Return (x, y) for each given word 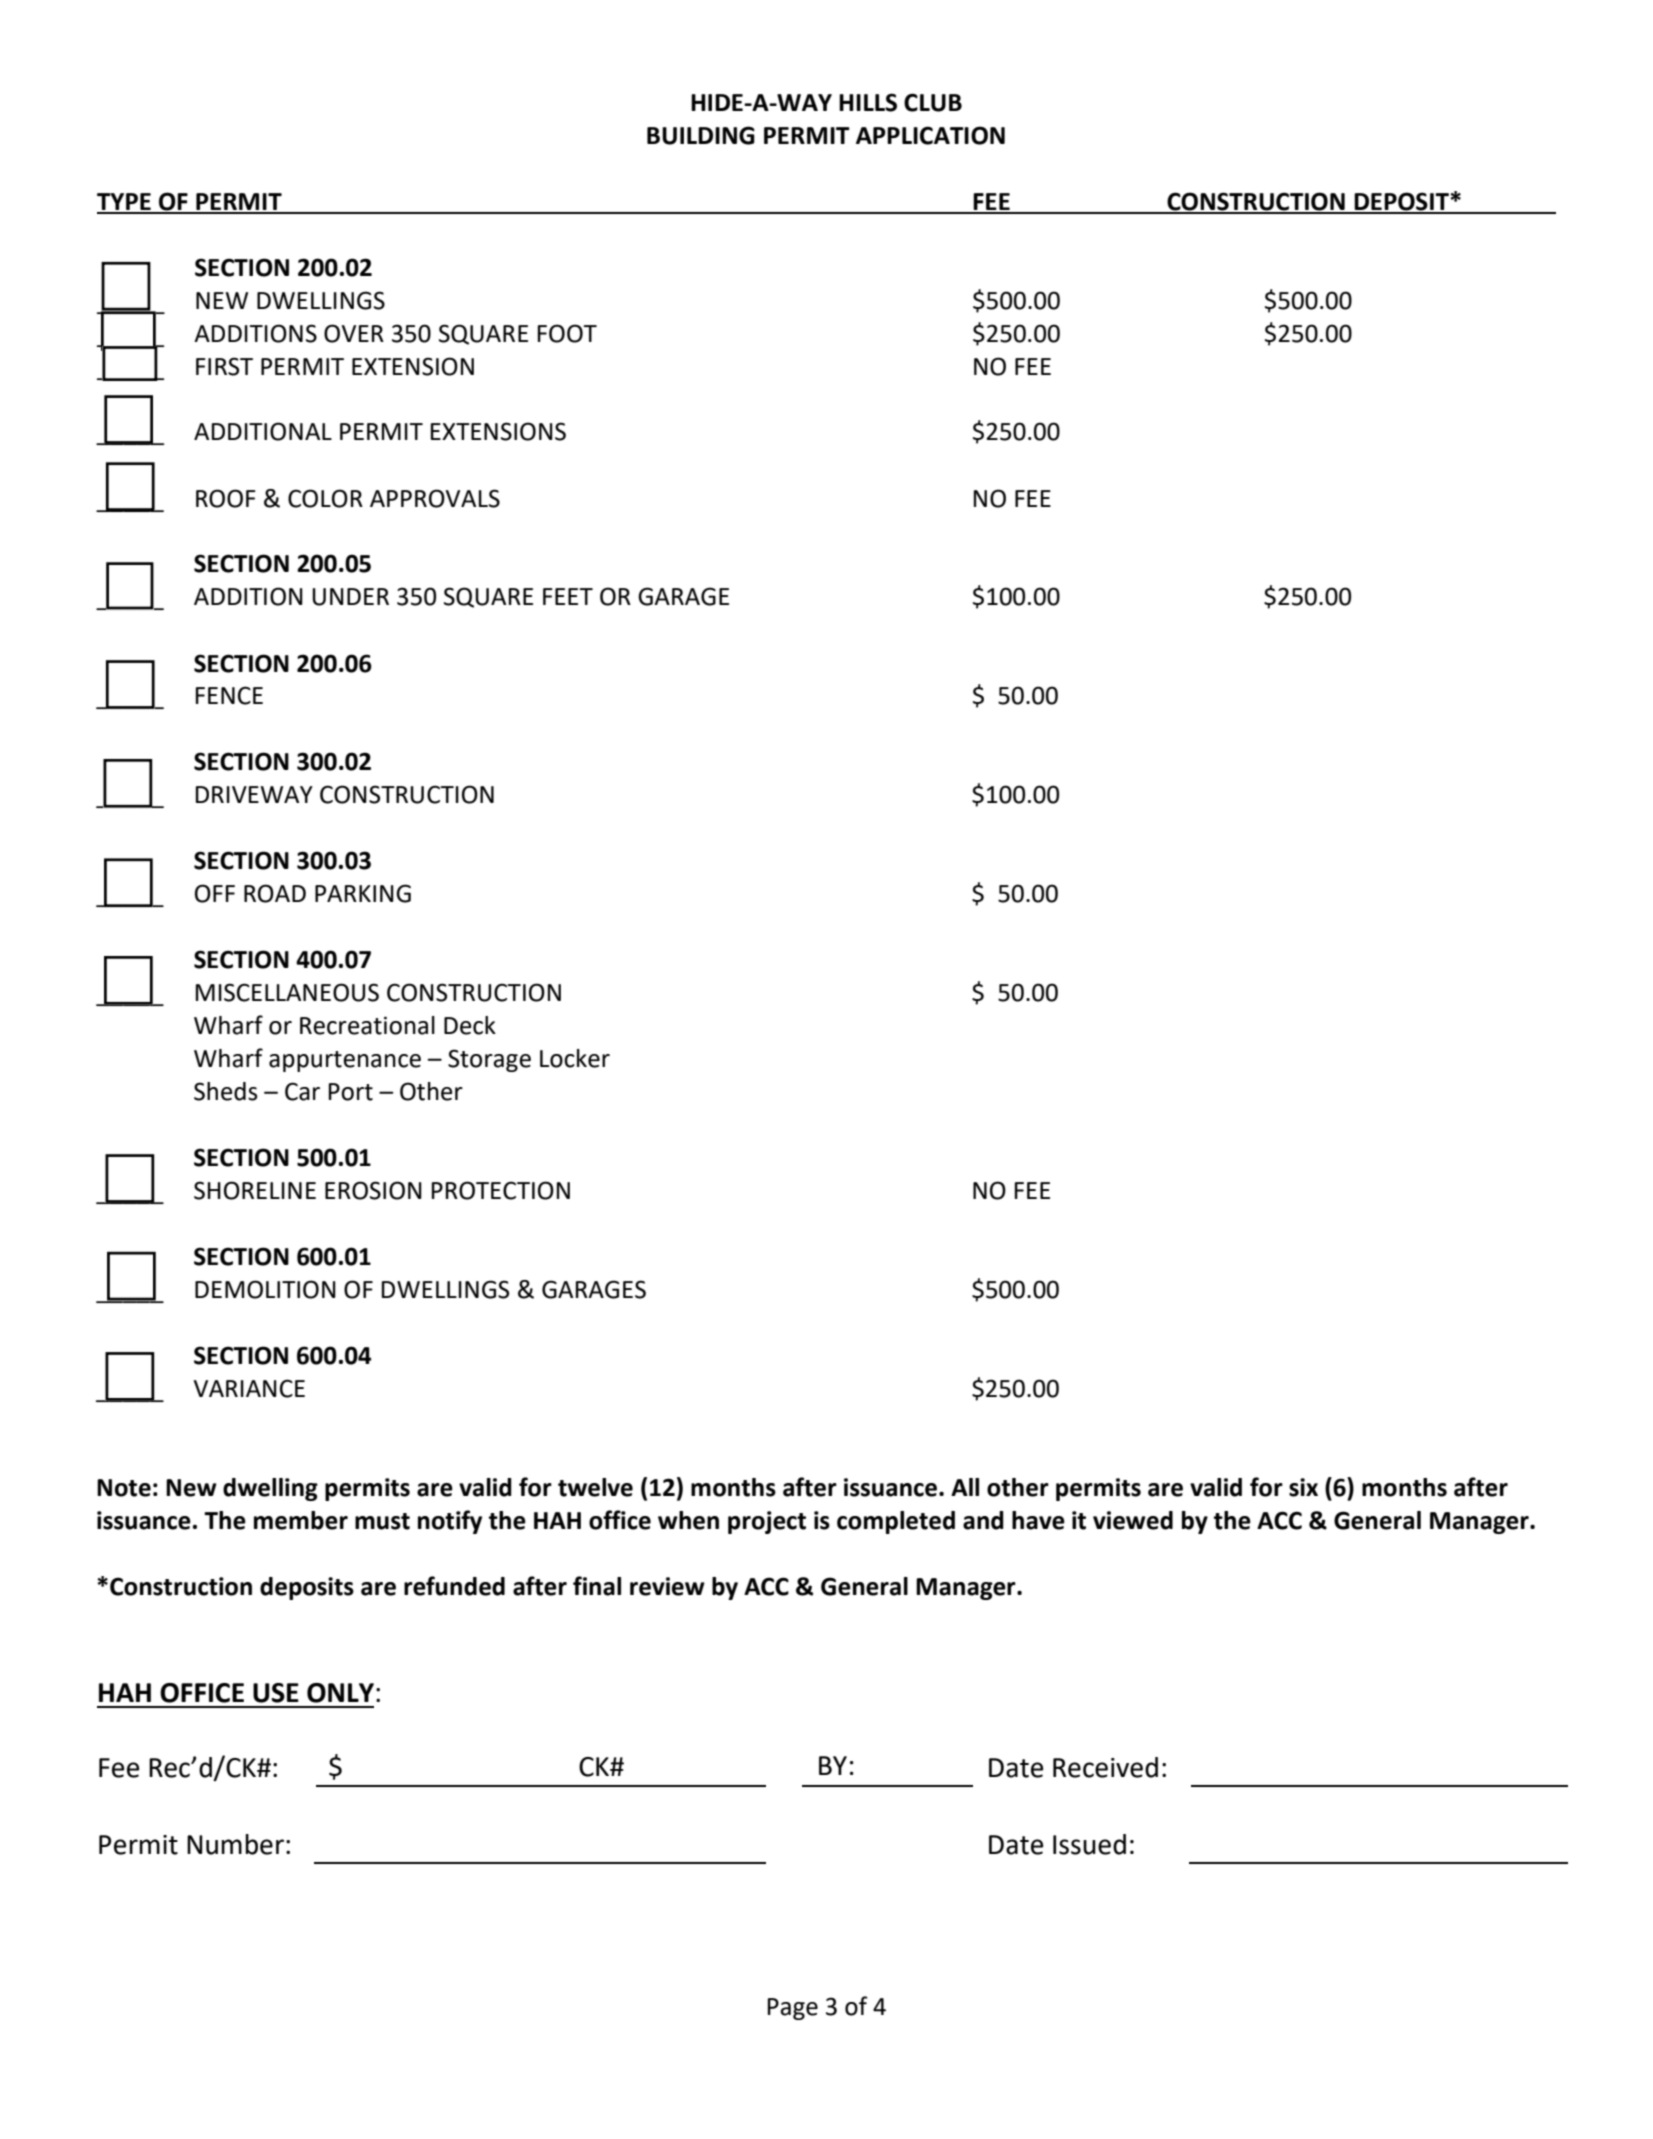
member (301, 1520)
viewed (1133, 1520)
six (1303, 1487)
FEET (568, 596)
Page (793, 2009)
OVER (354, 333)
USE (276, 1693)
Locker (575, 1058)
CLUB (933, 102)
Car (302, 1091)
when (688, 1520)
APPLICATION (930, 135)
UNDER (350, 597)
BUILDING (701, 135)
